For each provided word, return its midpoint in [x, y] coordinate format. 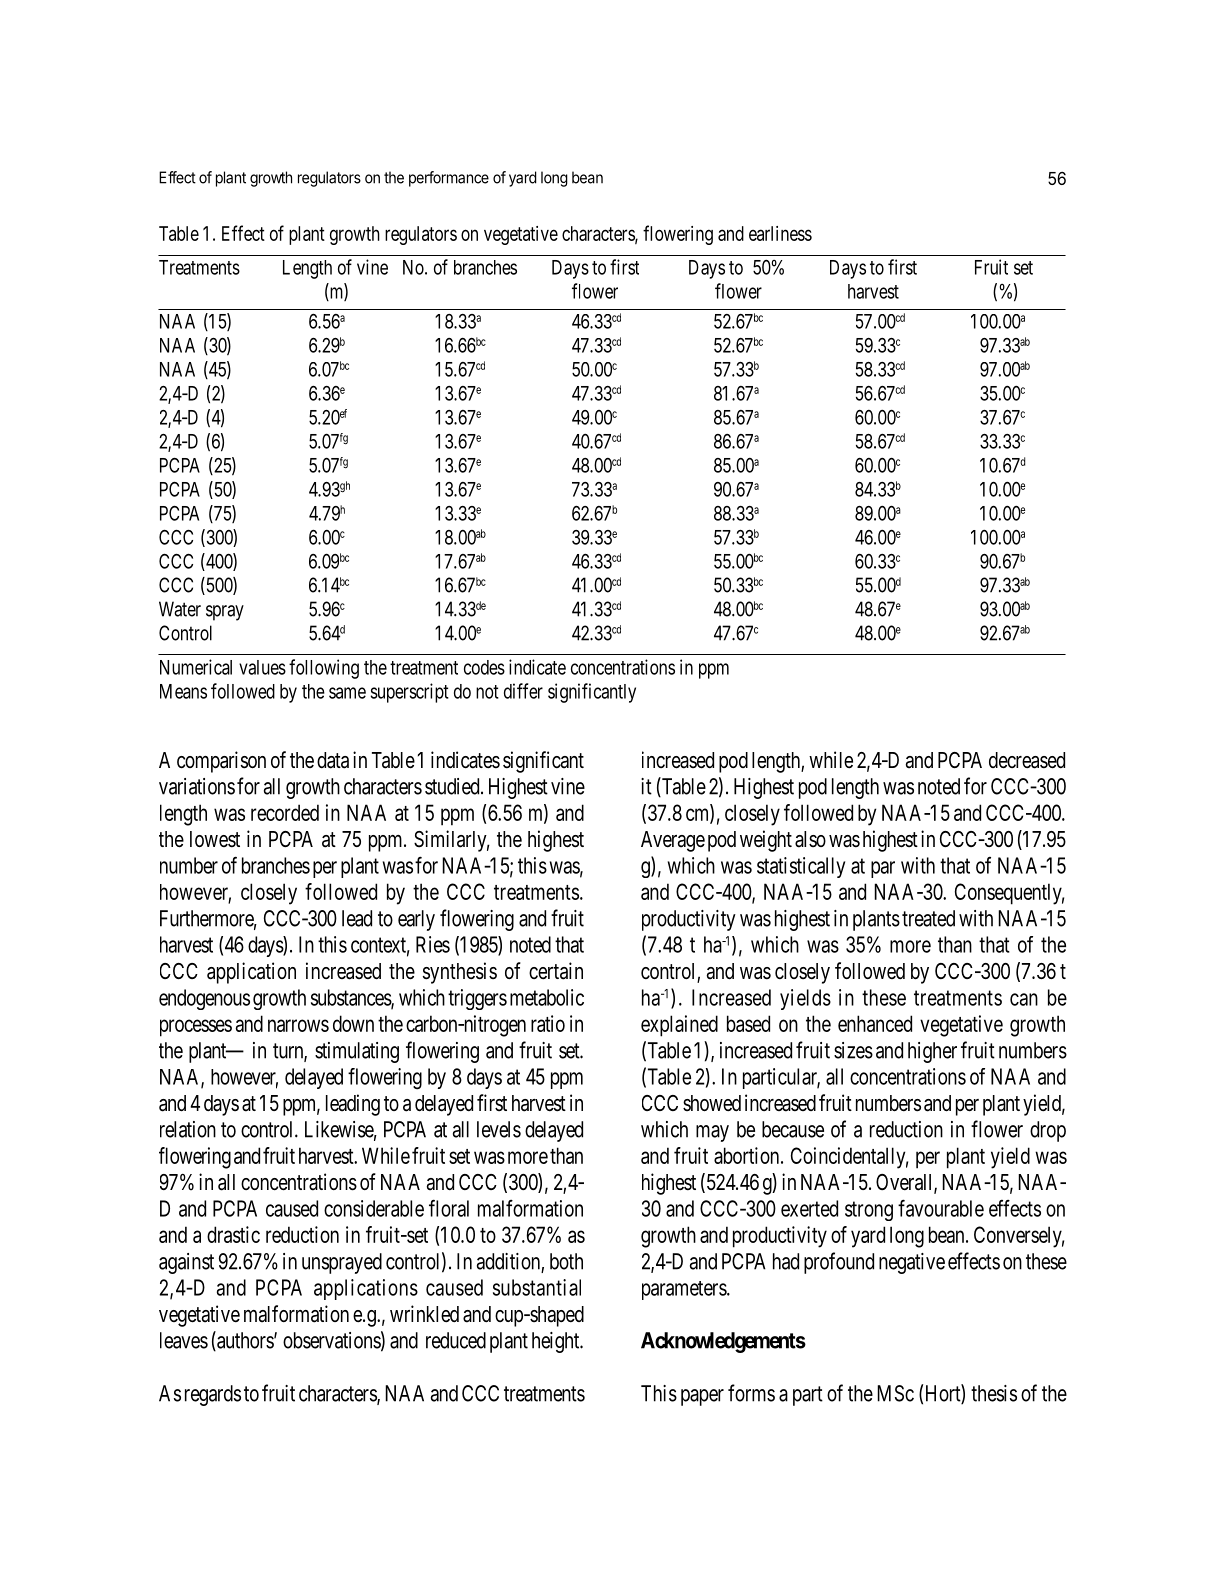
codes [484, 667]
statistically [801, 867]
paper [702, 1397]
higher [932, 1052]
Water [180, 609]
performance [449, 179]
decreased [1027, 760]
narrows [298, 1025]
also [810, 839]
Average [673, 841]
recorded [285, 812]
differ [523, 691]
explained [679, 1026]
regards [213, 1395]
